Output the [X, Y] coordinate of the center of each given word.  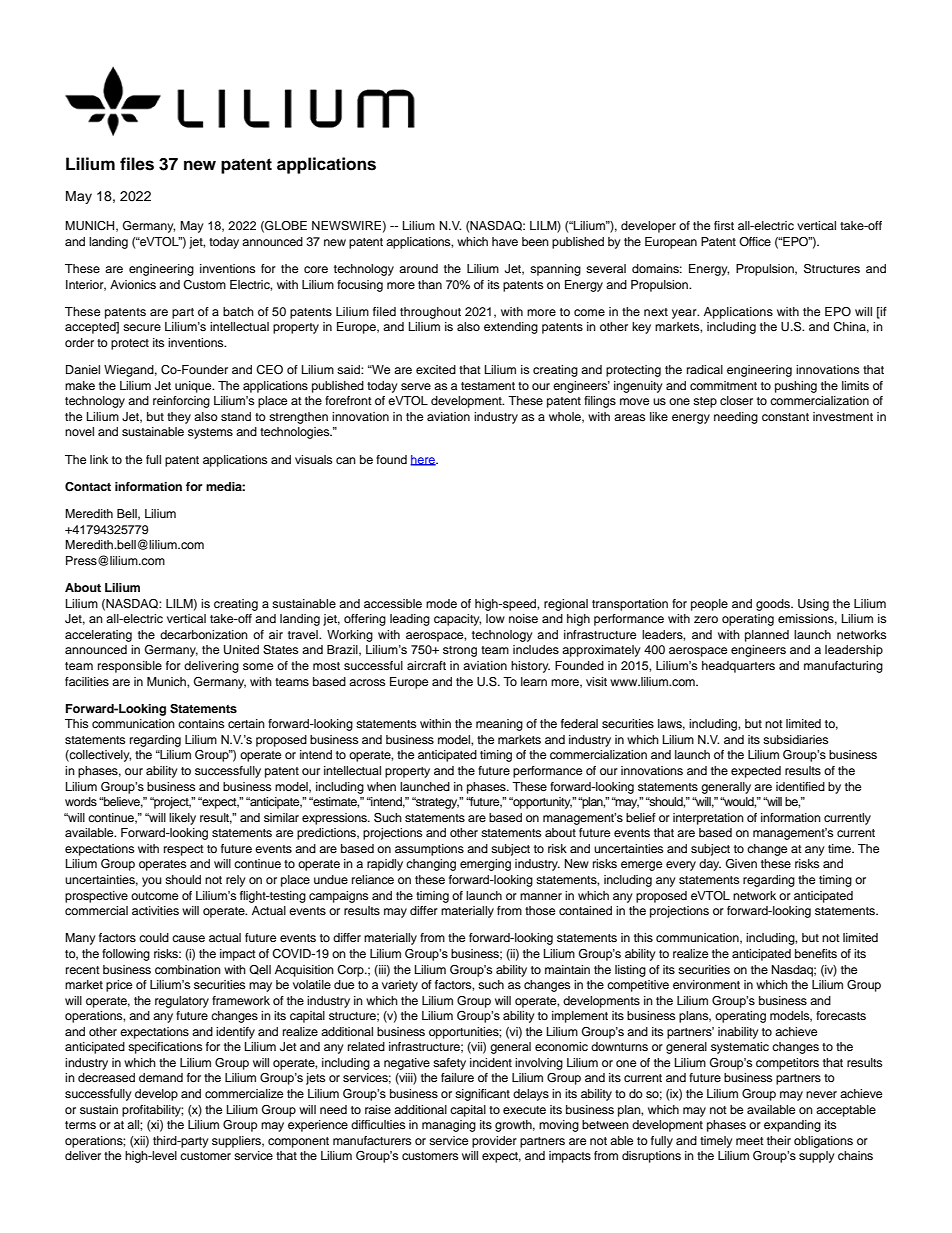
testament [488, 386]
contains [201, 723]
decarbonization [204, 634]
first [724, 225]
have [505, 241]
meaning [499, 725]
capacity [457, 620]
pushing [796, 387]
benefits [816, 953]
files [137, 164]
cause [188, 938]
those [540, 910]
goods [774, 605]
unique [194, 387]
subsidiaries [795, 739]
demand [161, 1077]
